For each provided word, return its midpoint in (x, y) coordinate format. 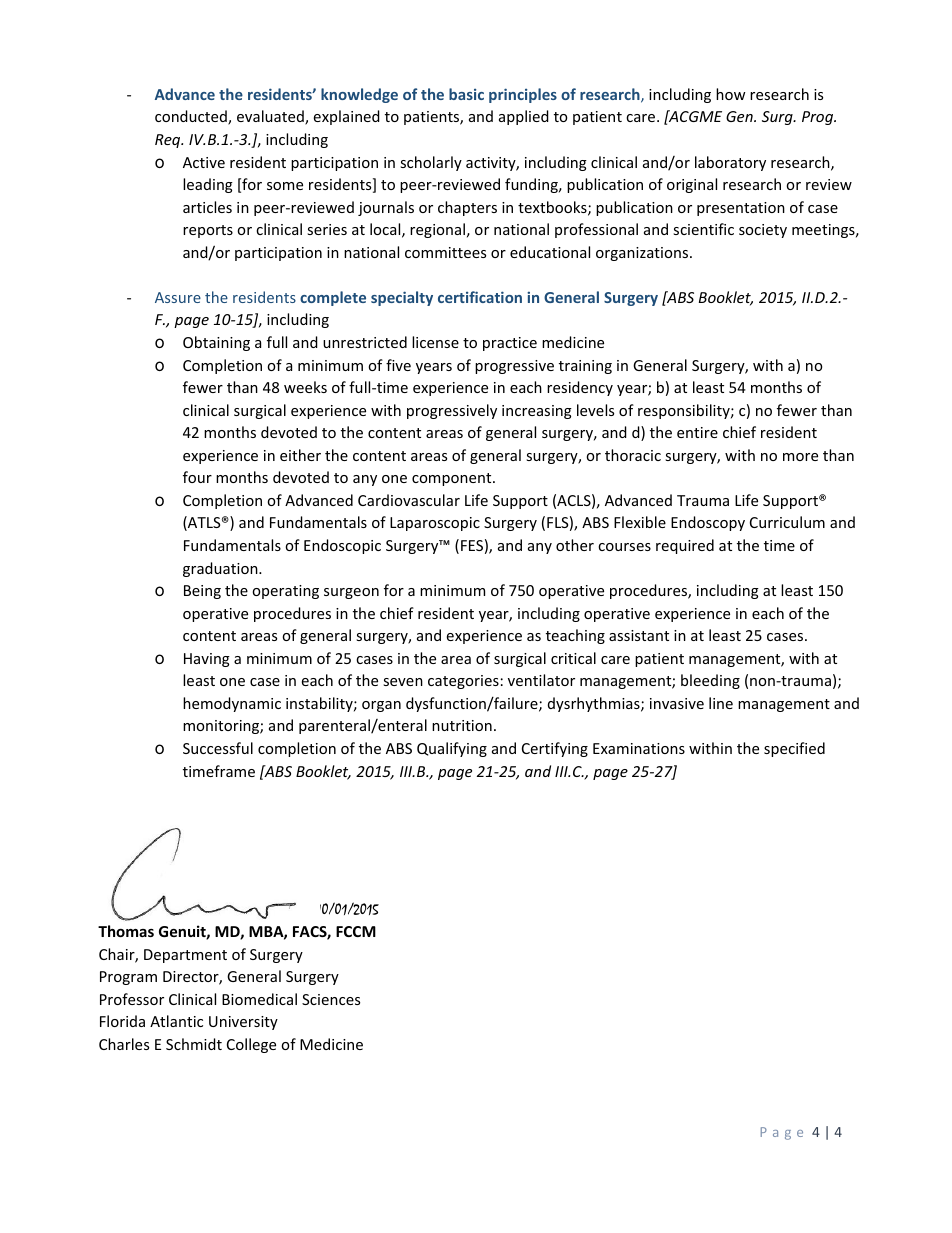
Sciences (331, 999)
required (685, 546)
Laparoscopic (435, 524)
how (731, 94)
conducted (192, 117)
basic (466, 94)
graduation (221, 569)
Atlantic (176, 1021)
